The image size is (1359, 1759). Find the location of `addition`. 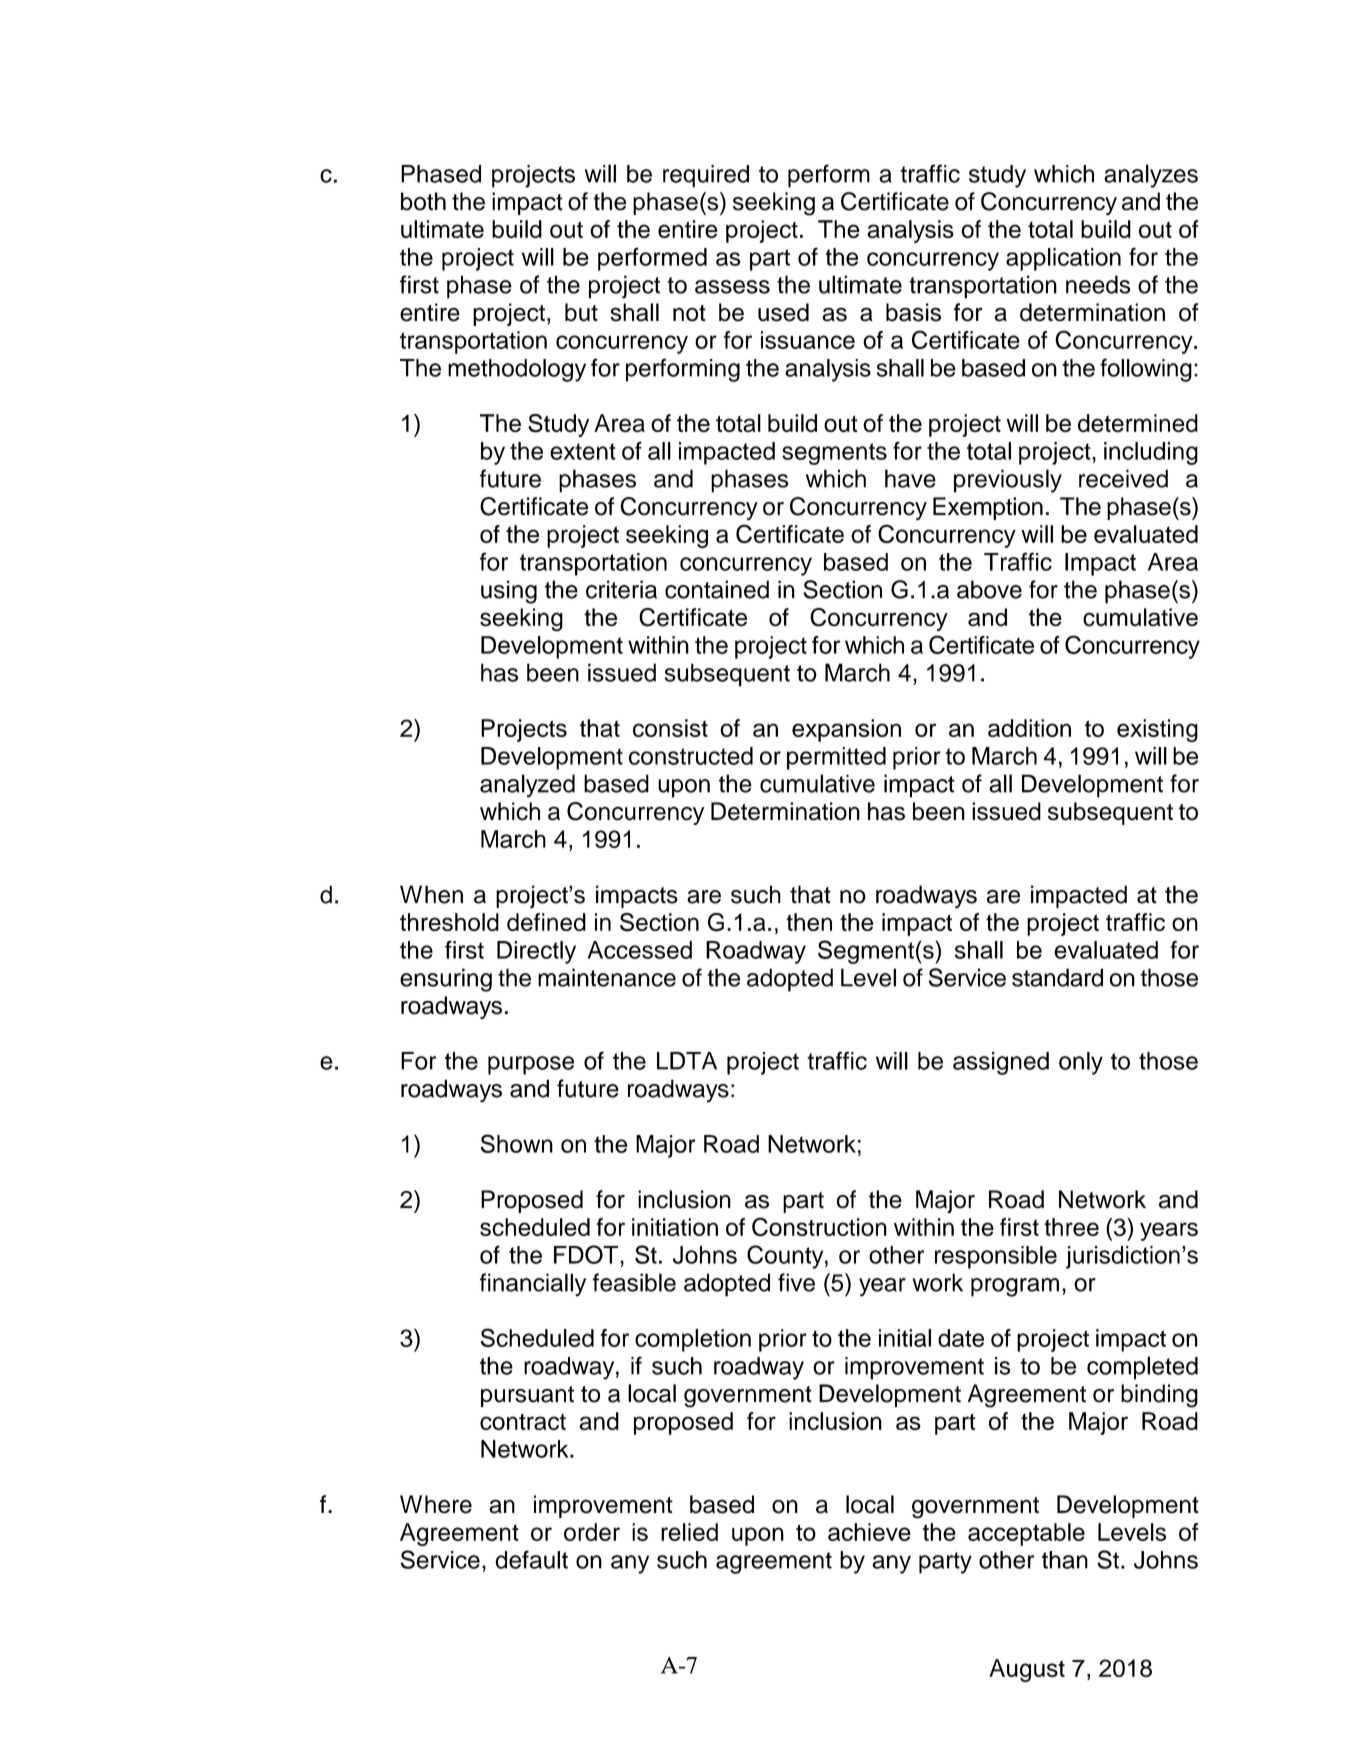

addition is located at coordinates (1029, 728).
